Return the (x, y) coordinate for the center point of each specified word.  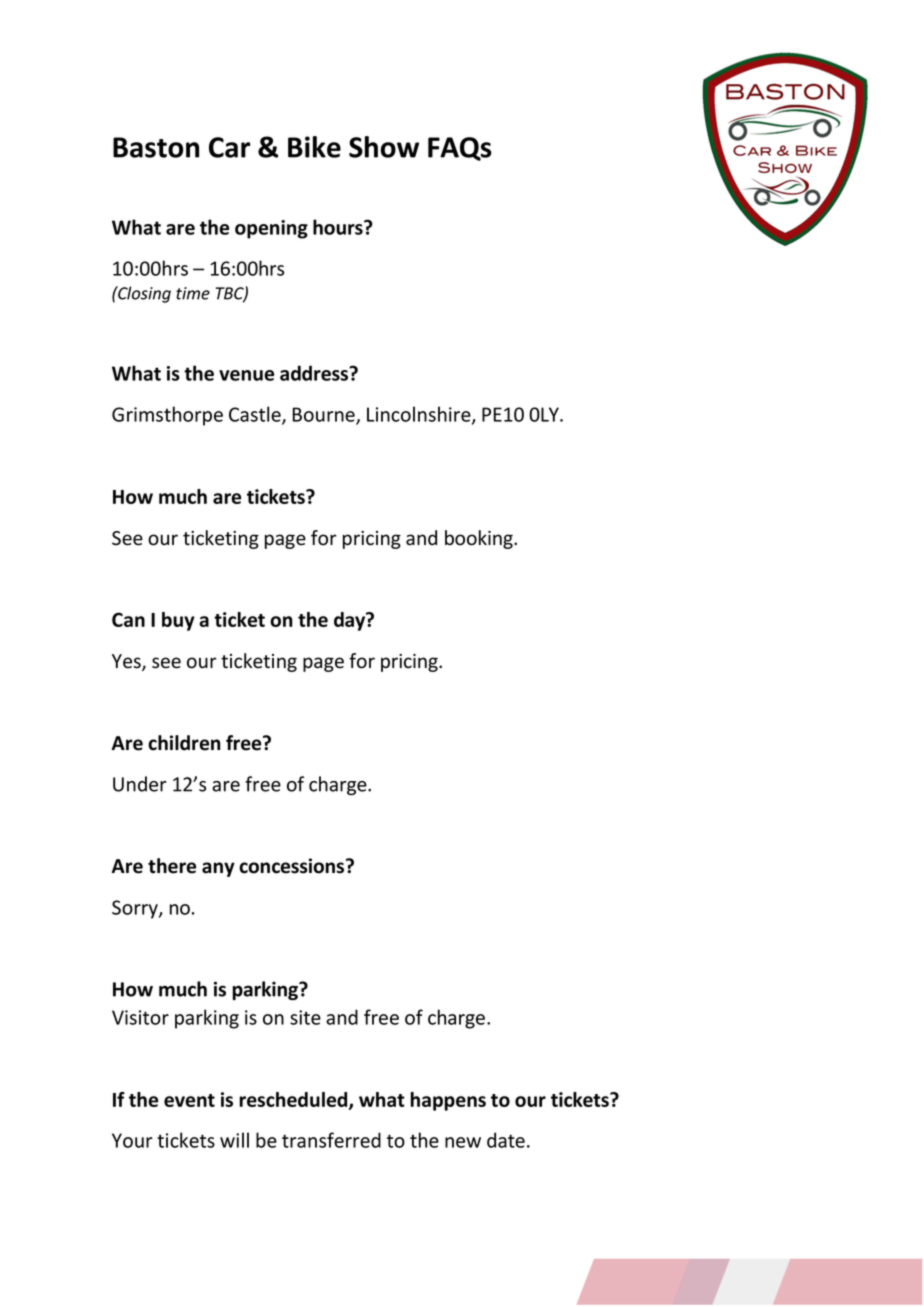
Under (140, 784)
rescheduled (294, 1100)
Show (384, 147)
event (189, 1100)
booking (480, 539)
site (305, 1017)
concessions (293, 866)
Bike (314, 147)
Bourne (324, 415)
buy (178, 621)
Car (229, 147)
